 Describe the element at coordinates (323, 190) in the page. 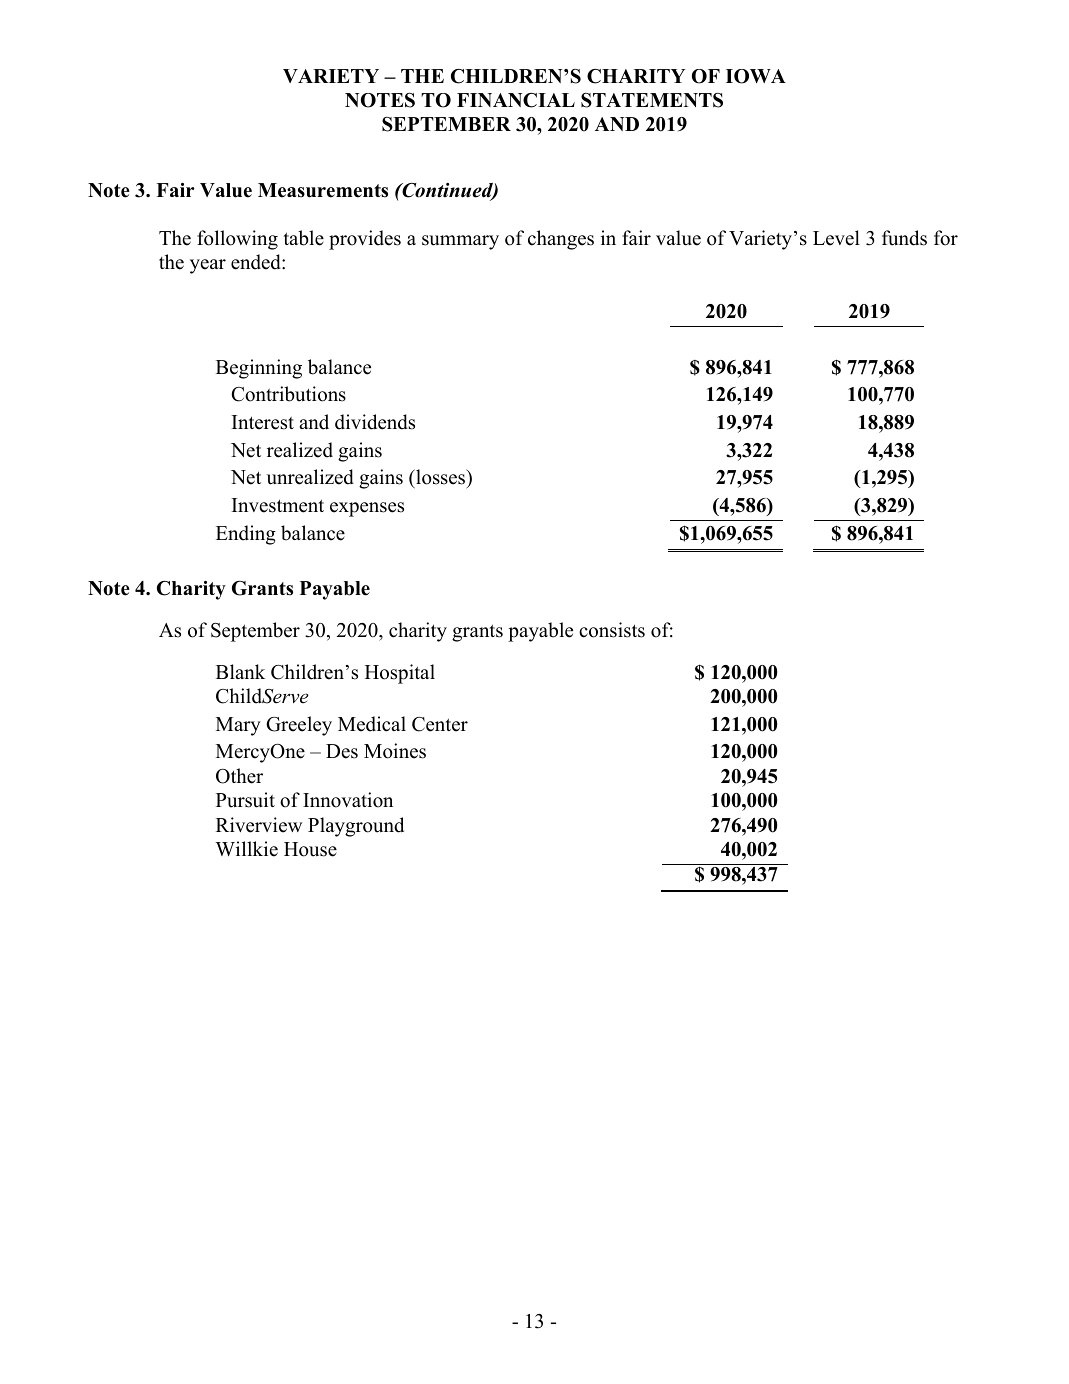

I see `Measurements` at that location.
